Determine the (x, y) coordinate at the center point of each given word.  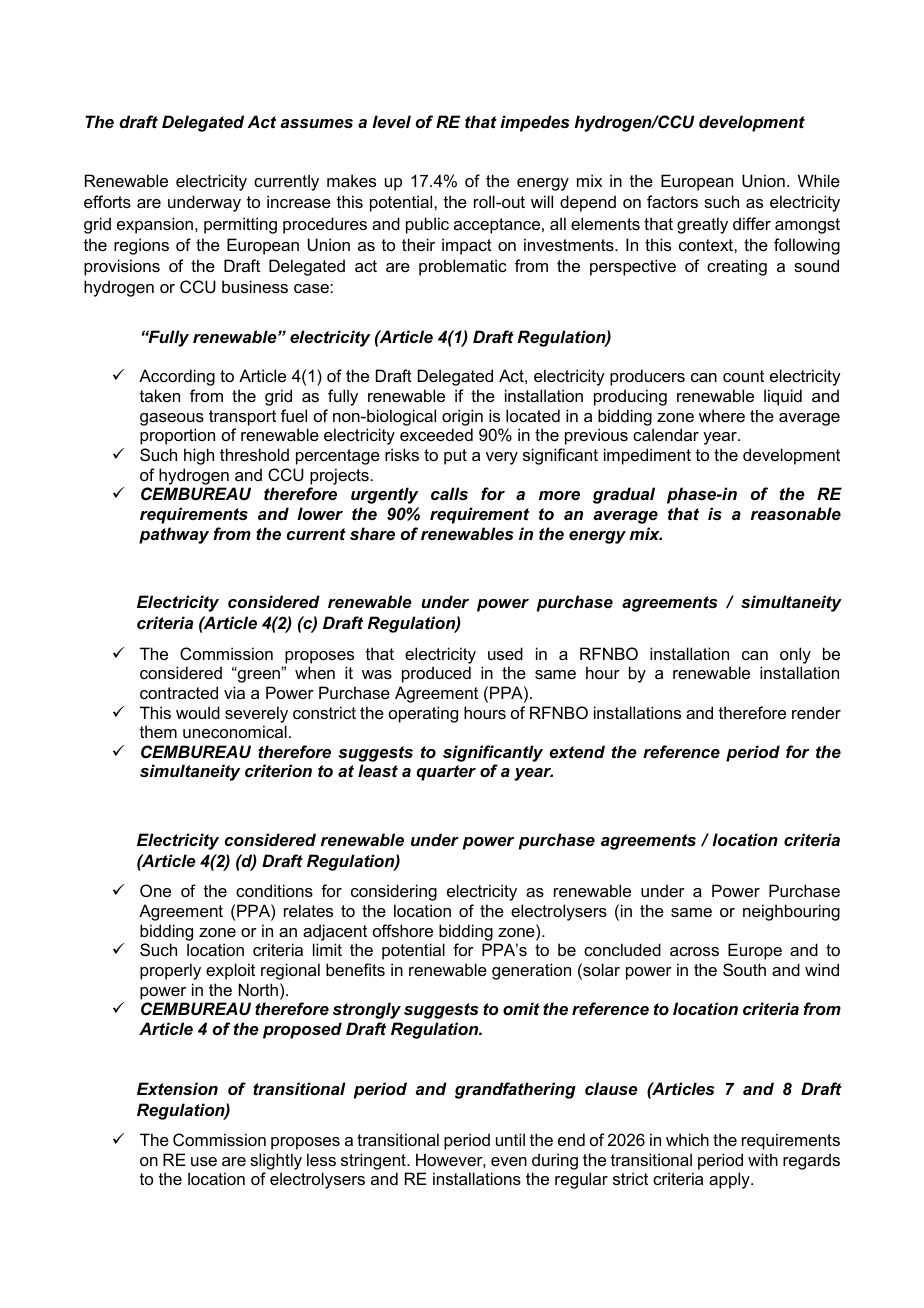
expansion (156, 225)
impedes (534, 123)
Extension (177, 1088)
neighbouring (791, 912)
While (819, 180)
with (763, 1159)
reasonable (796, 513)
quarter (446, 773)
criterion (278, 770)
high (199, 456)
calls (449, 493)
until (510, 1139)
